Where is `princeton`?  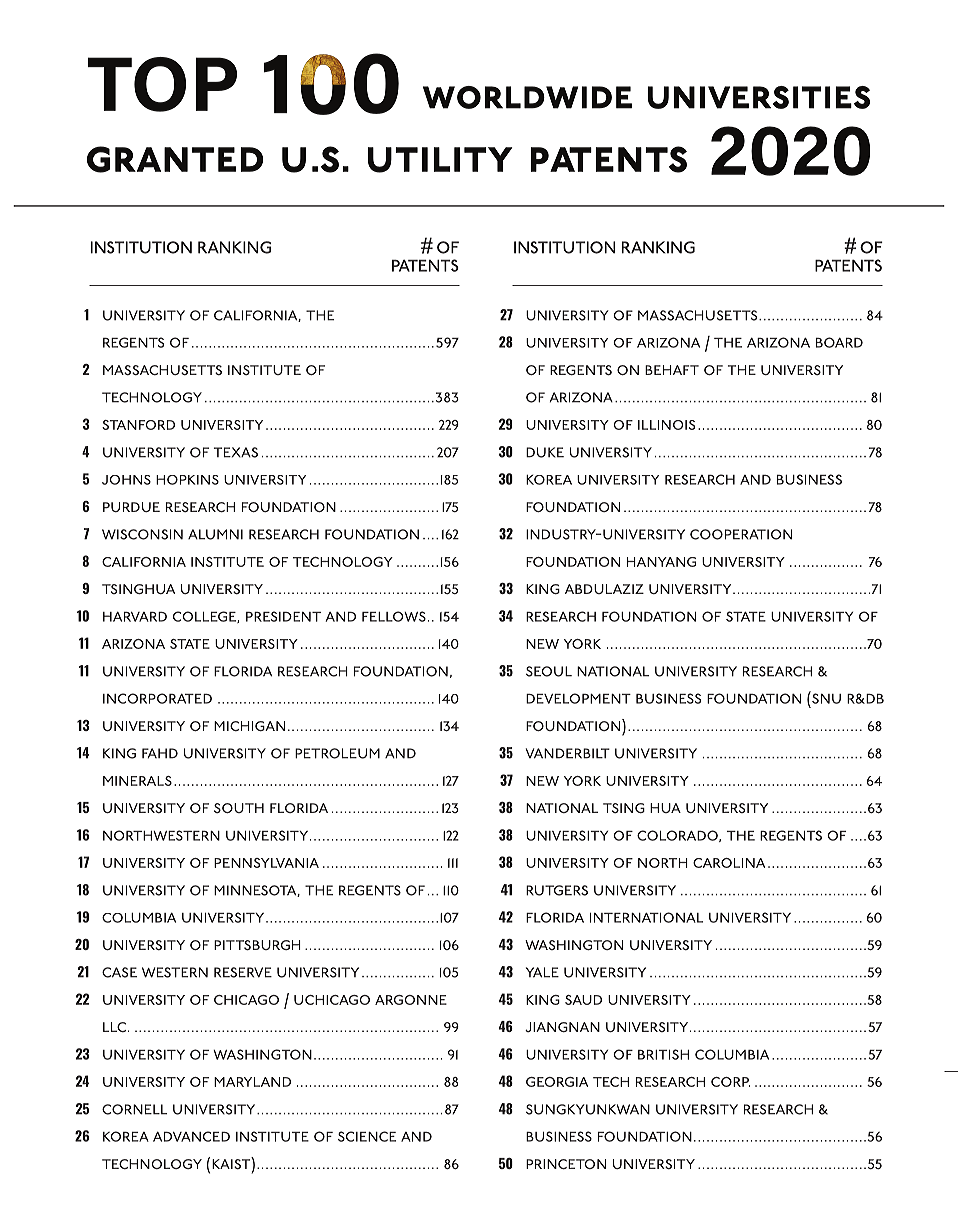 princeton is located at coordinates (566, 1164).
